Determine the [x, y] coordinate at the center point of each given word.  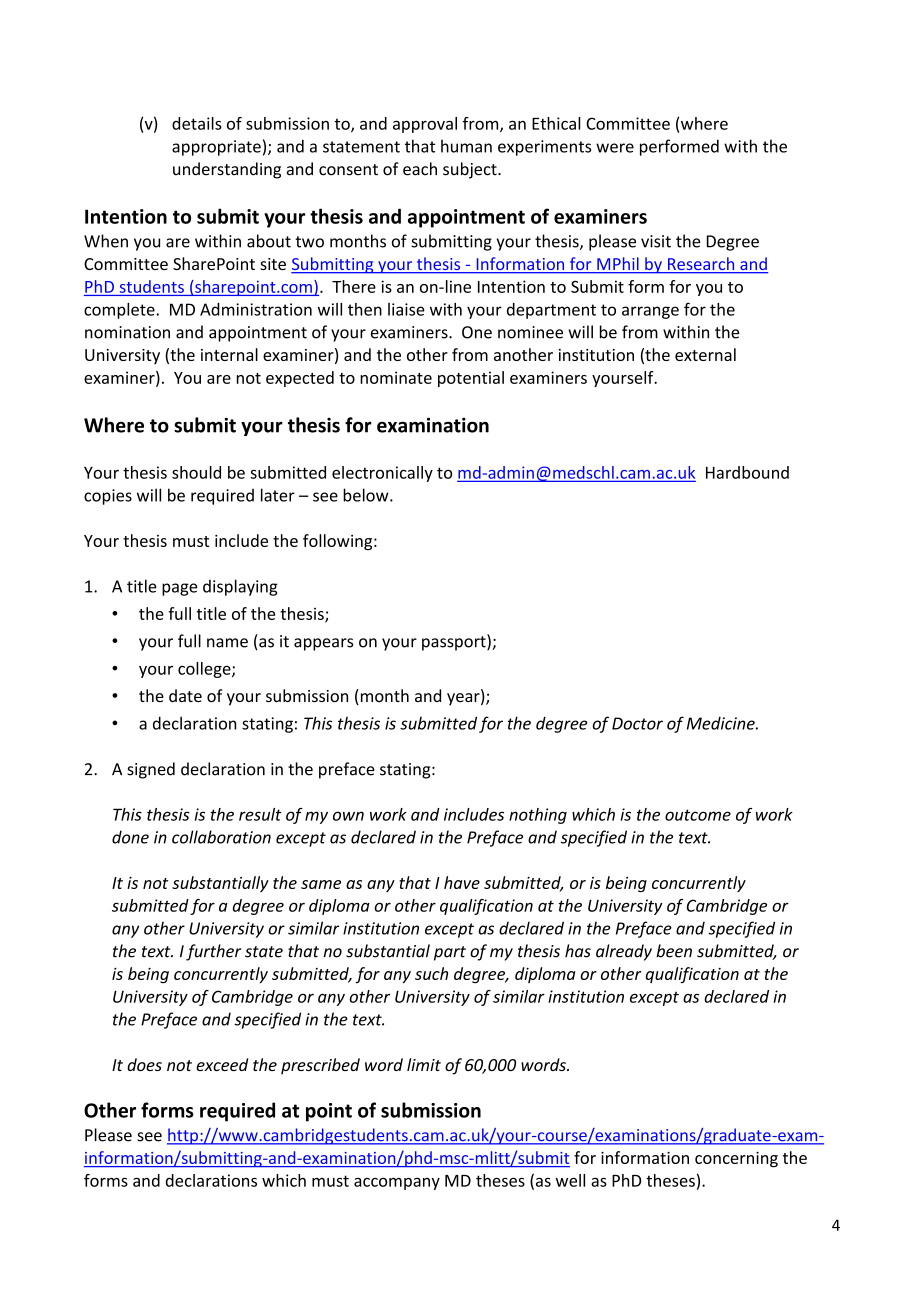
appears [323, 644]
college [205, 670]
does [144, 1064]
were [615, 148]
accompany [397, 1183]
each [420, 169]
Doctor [637, 723]
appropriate [216, 148]
